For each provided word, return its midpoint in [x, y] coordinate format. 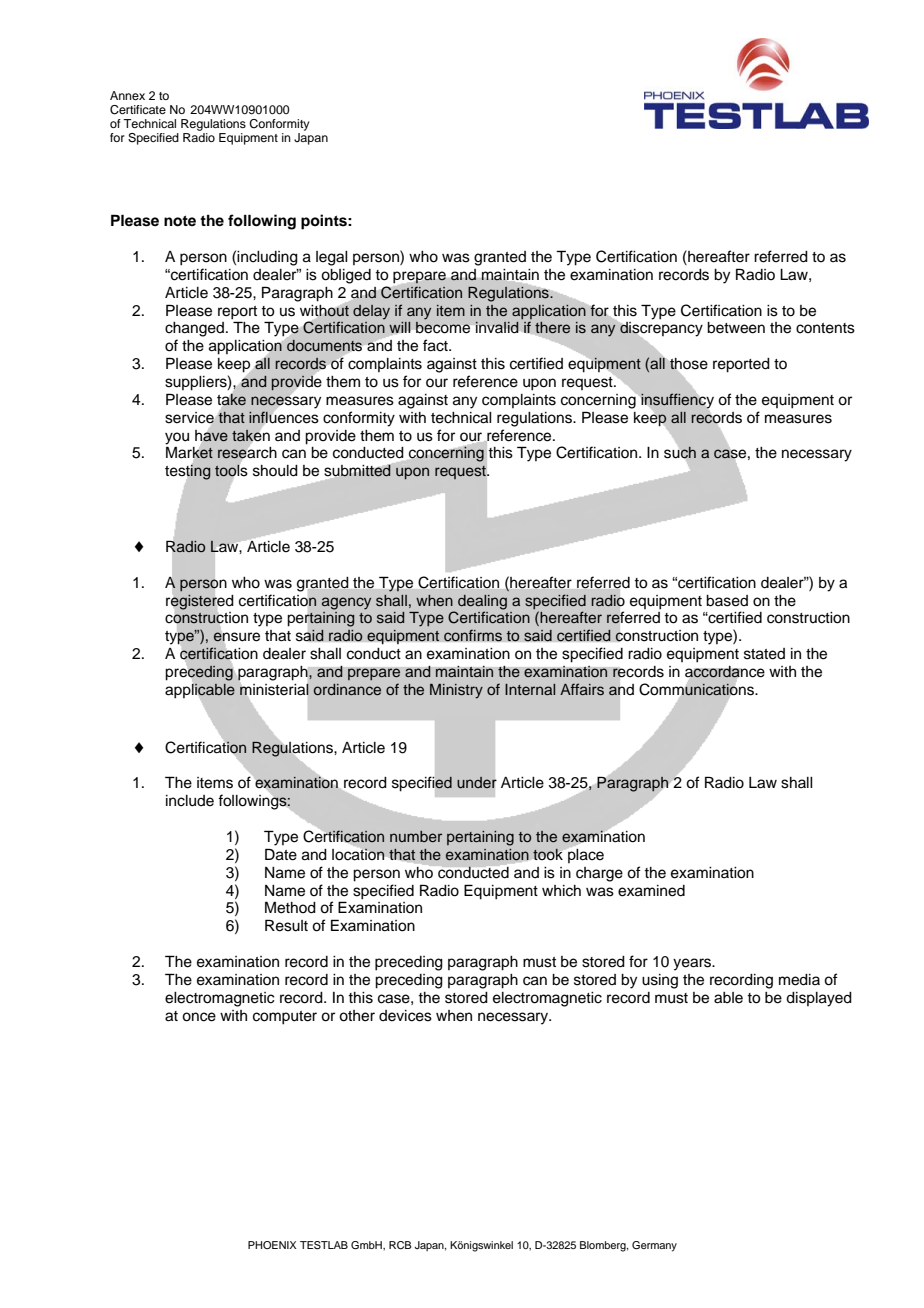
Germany [654, 1246]
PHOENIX [272, 1245]
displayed [819, 999]
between [736, 328]
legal [332, 258]
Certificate [138, 110]
